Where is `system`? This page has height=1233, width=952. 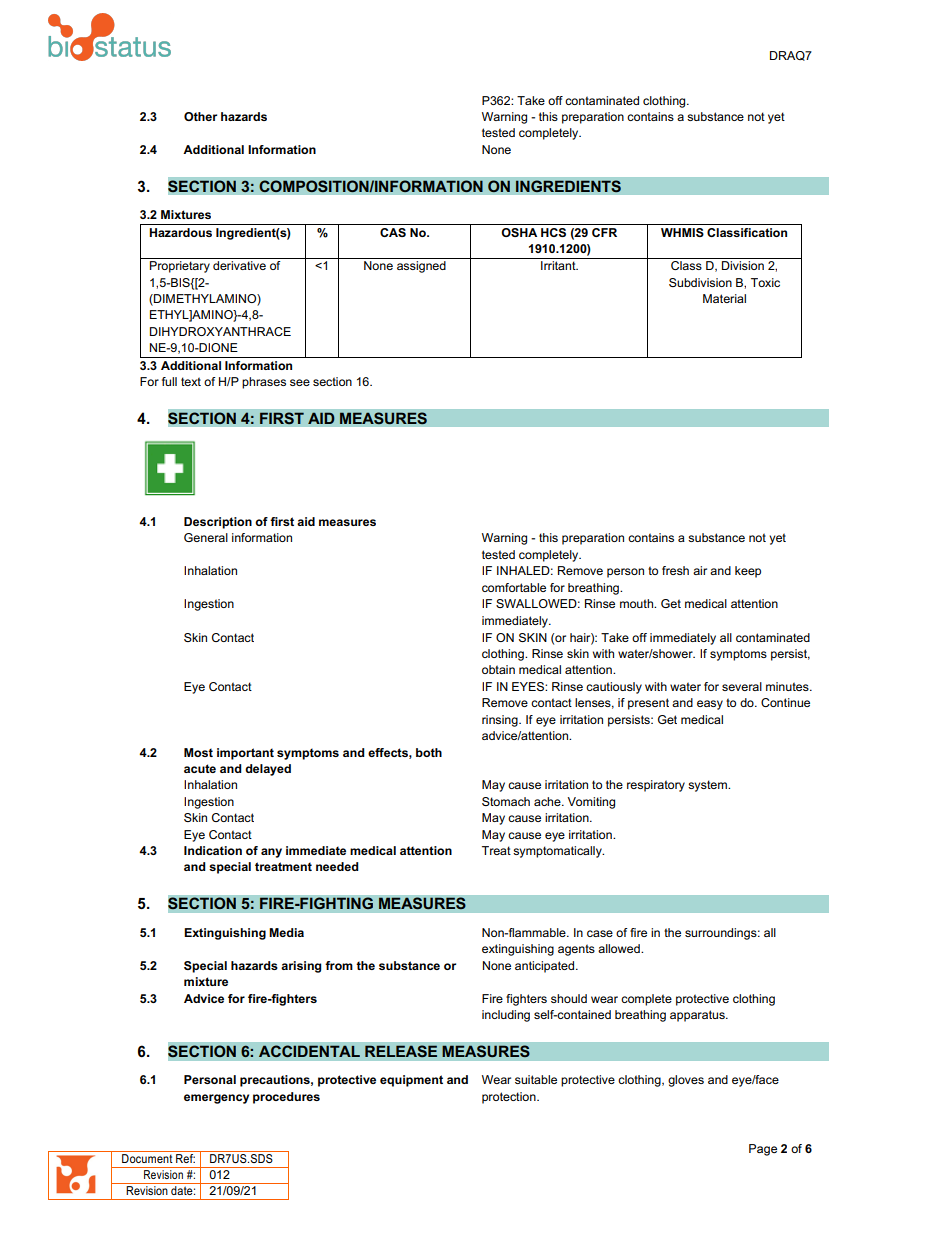 system is located at coordinates (708, 786).
